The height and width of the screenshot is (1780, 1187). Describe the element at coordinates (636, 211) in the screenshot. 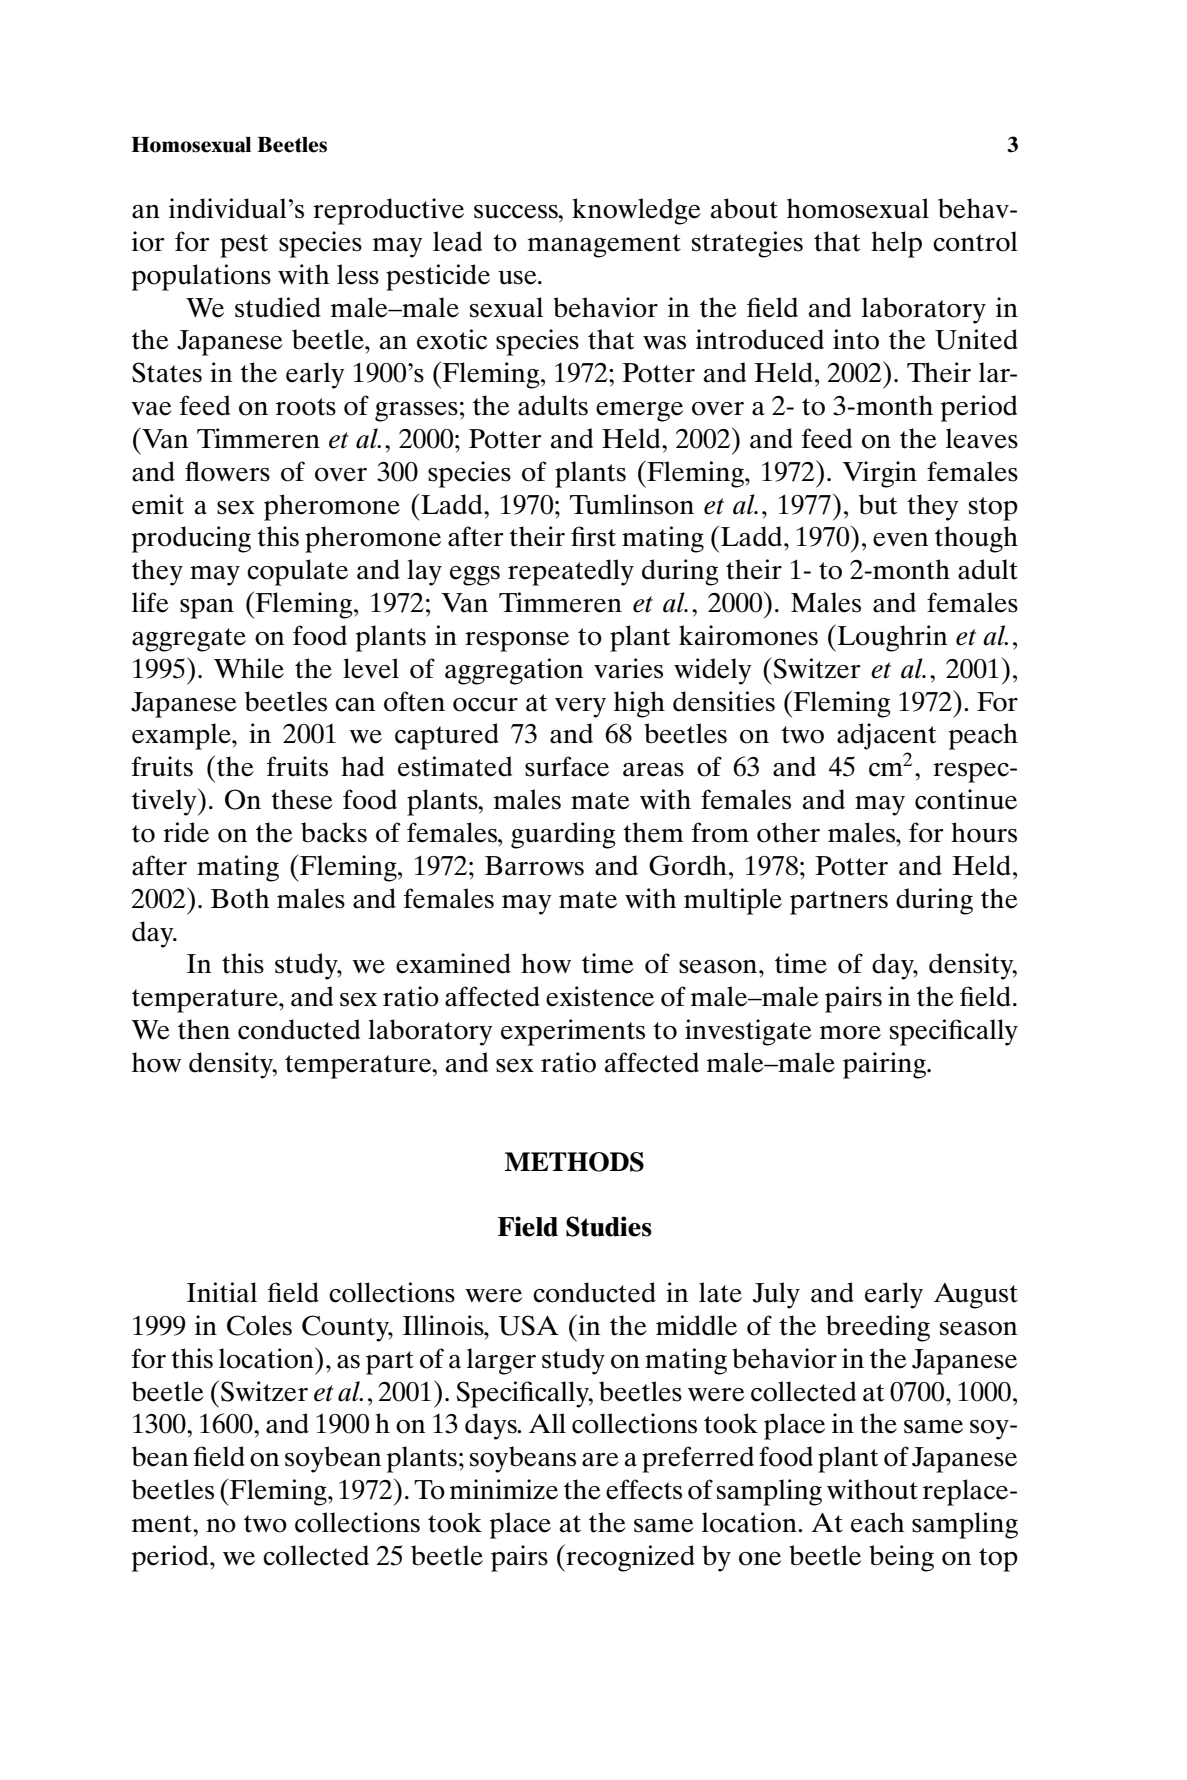

I see `knowledge` at that location.
